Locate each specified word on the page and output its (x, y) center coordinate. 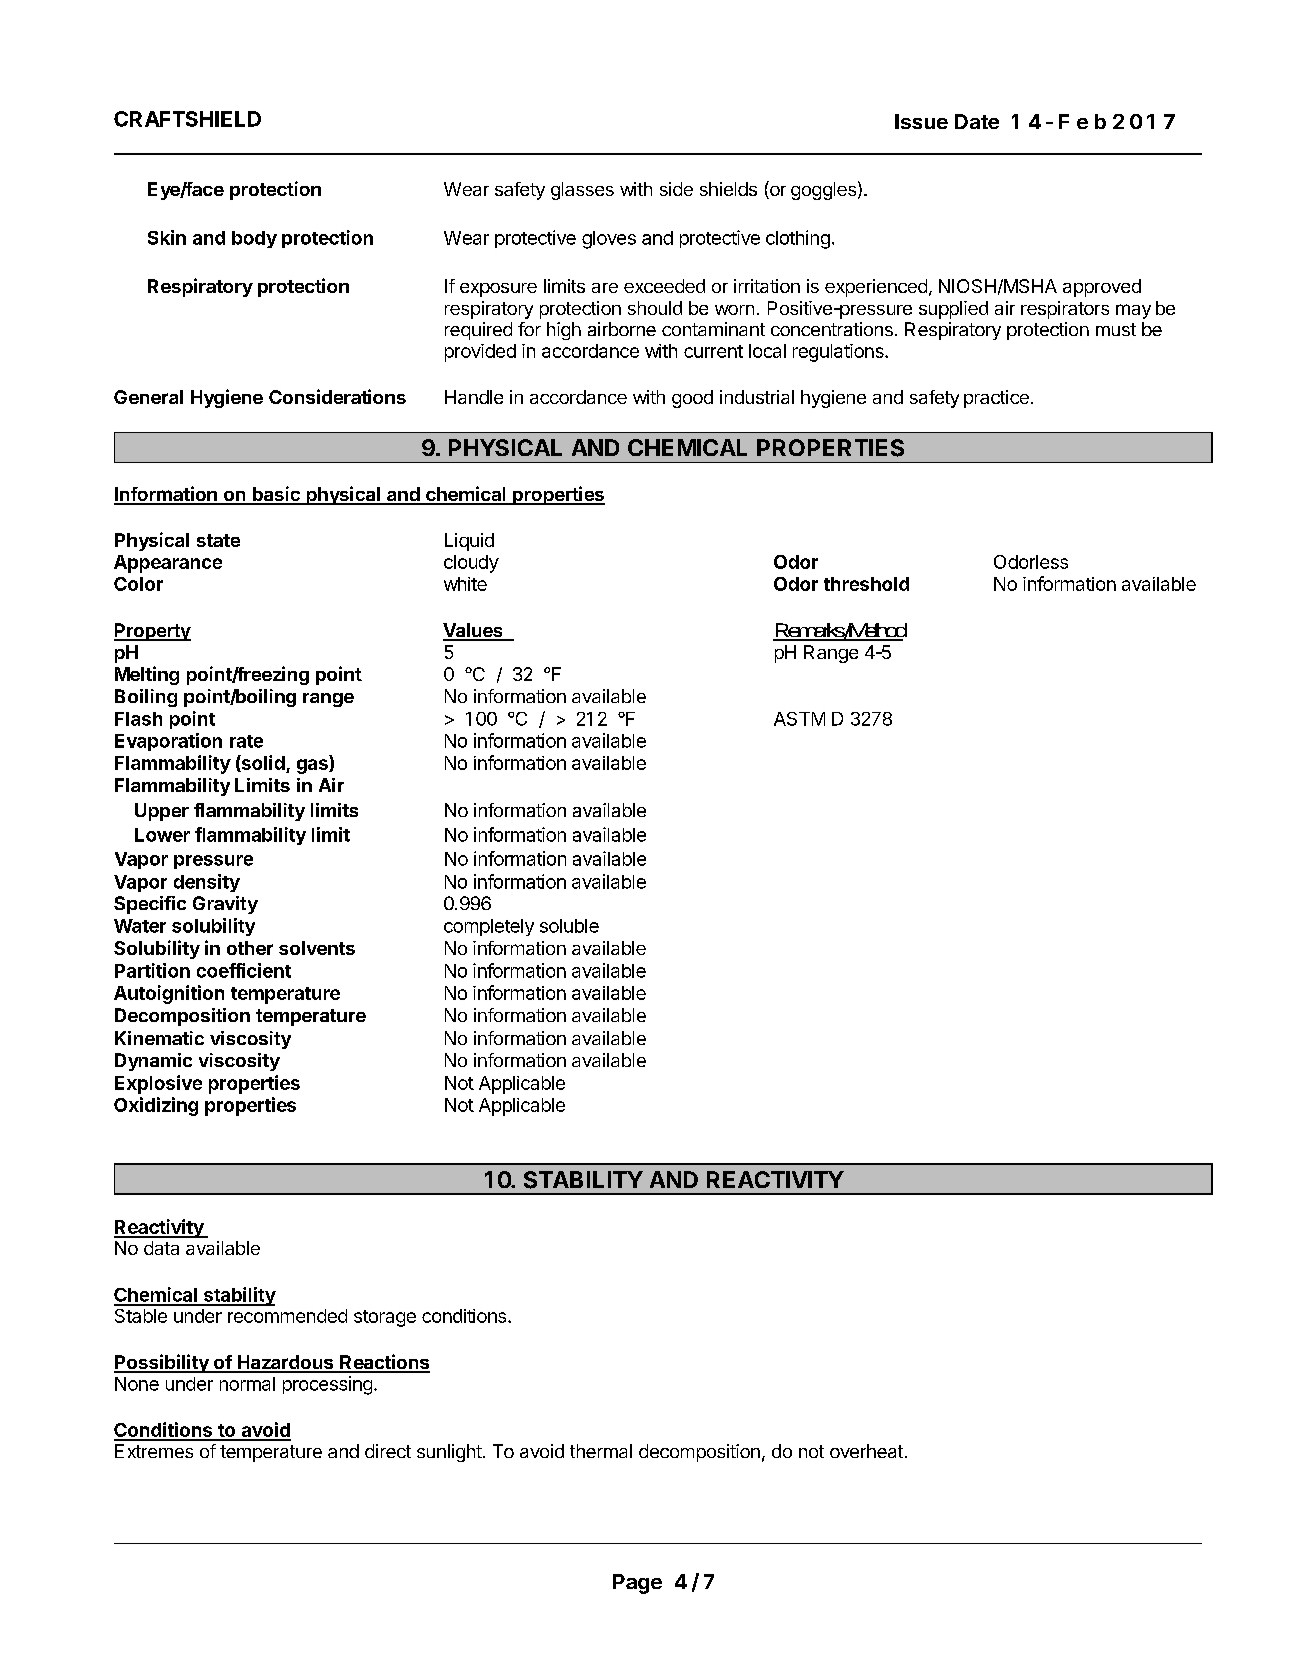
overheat (866, 1451)
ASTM (799, 719)
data (161, 1248)
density (207, 883)
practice (996, 399)
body (254, 239)
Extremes (154, 1451)
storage (385, 1318)
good (692, 399)
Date (977, 121)
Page (637, 1584)
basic (276, 495)
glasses (582, 191)
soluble (569, 926)
